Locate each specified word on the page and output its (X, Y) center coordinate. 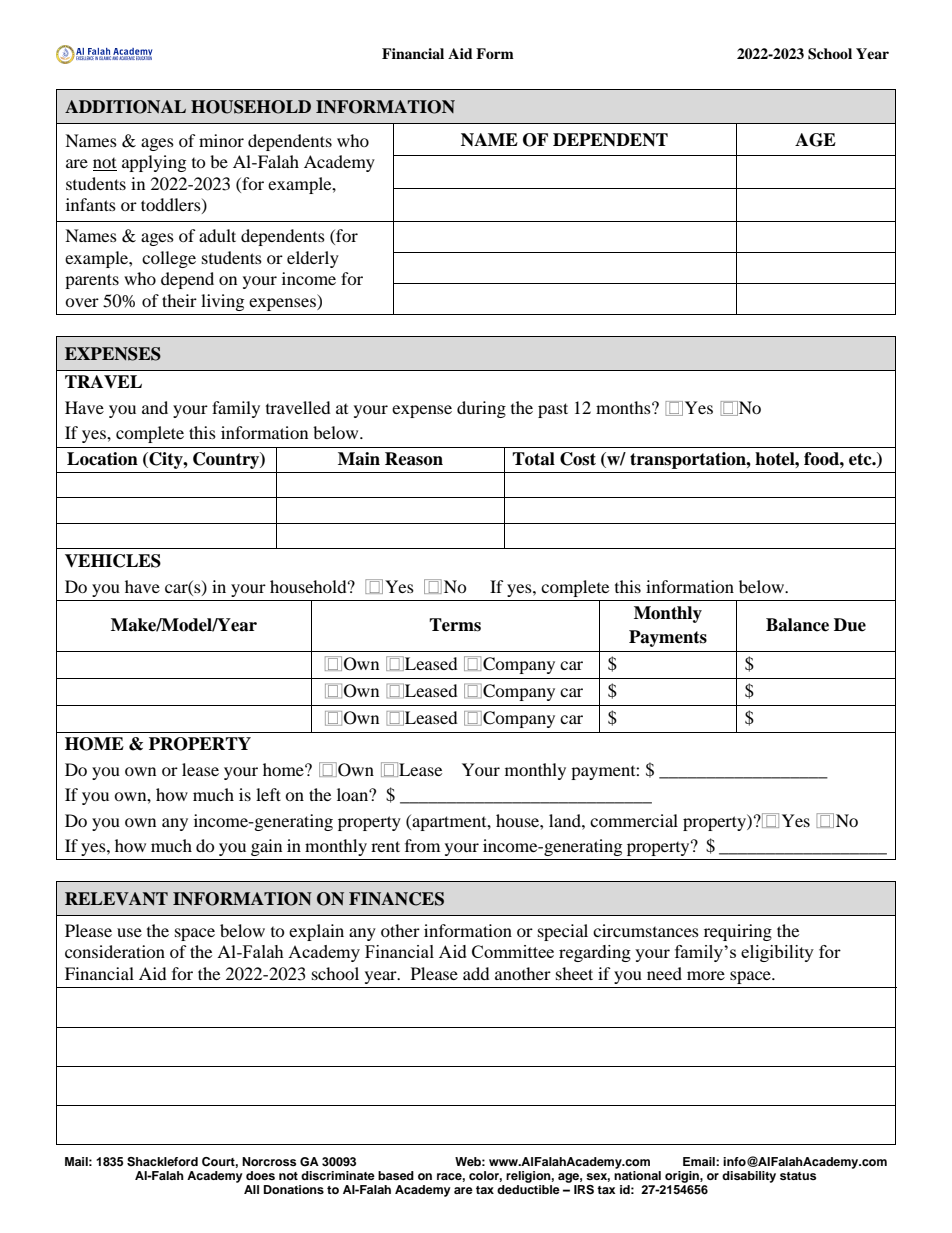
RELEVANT (116, 898)
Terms (455, 625)
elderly (313, 259)
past (553, 410)
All (251, 1189)
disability (749, 1177)
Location (102, 459)
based (396, 1175)
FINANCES (396, 899)
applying (154, 163)
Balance (797, 625)
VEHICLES (113, 561)
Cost (578, 459)
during (481, 409)
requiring (738, 932)
